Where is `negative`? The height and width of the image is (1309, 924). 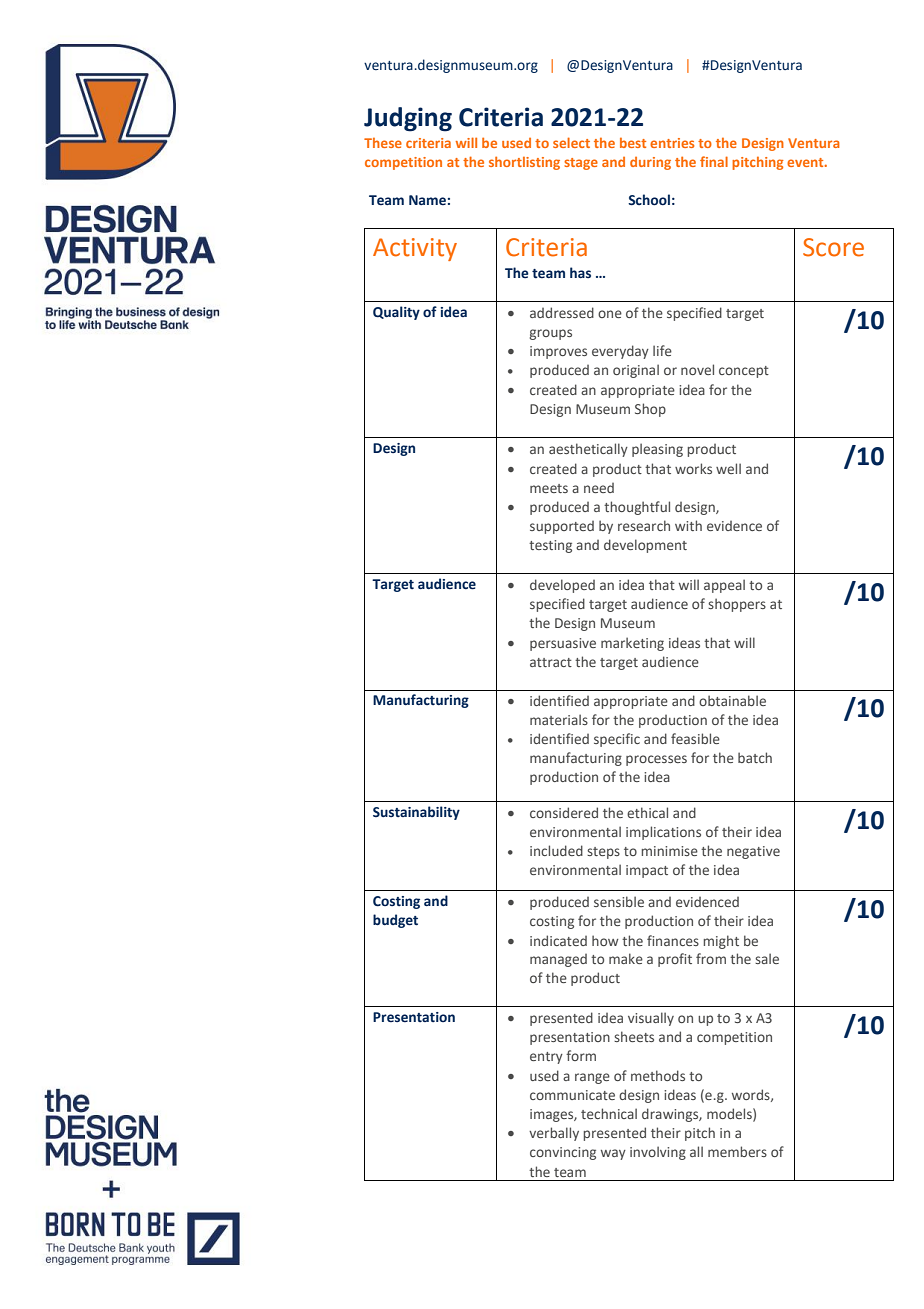 negative is located at coordinates (753, 852).
